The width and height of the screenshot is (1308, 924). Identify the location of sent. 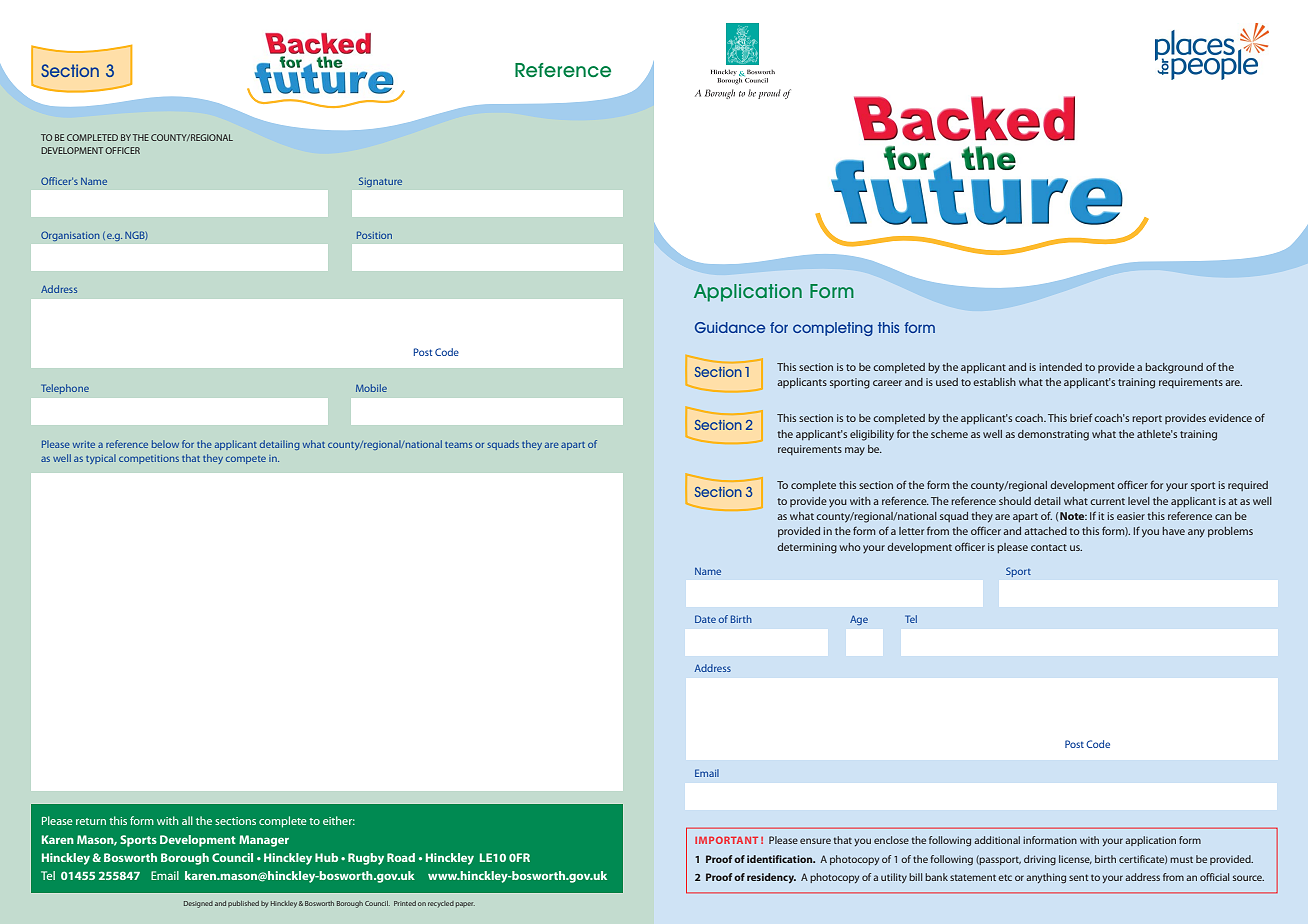
(1078, 877).
